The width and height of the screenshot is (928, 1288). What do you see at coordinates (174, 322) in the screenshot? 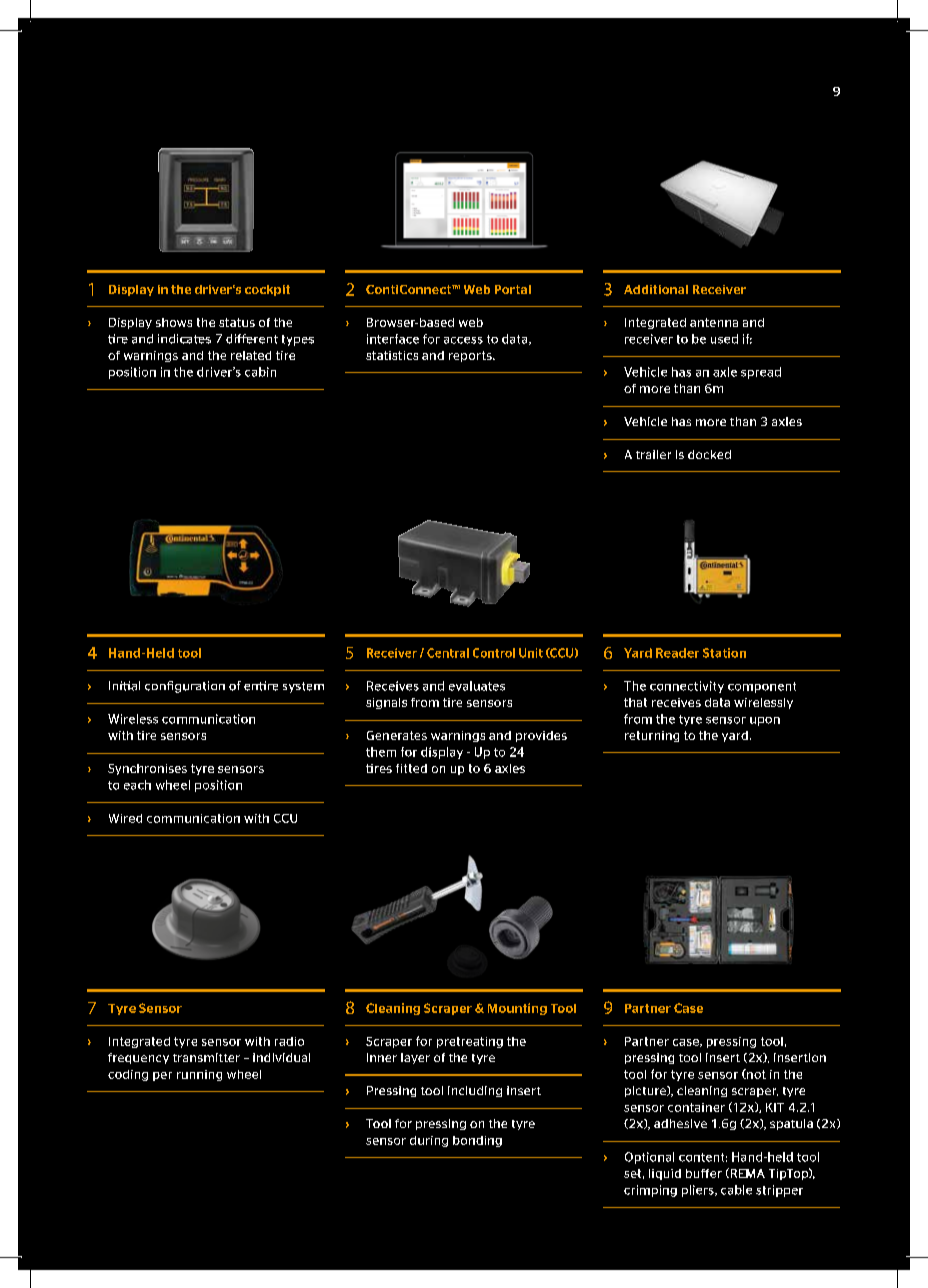
I see `shows` at bounding box center [174, 322].
